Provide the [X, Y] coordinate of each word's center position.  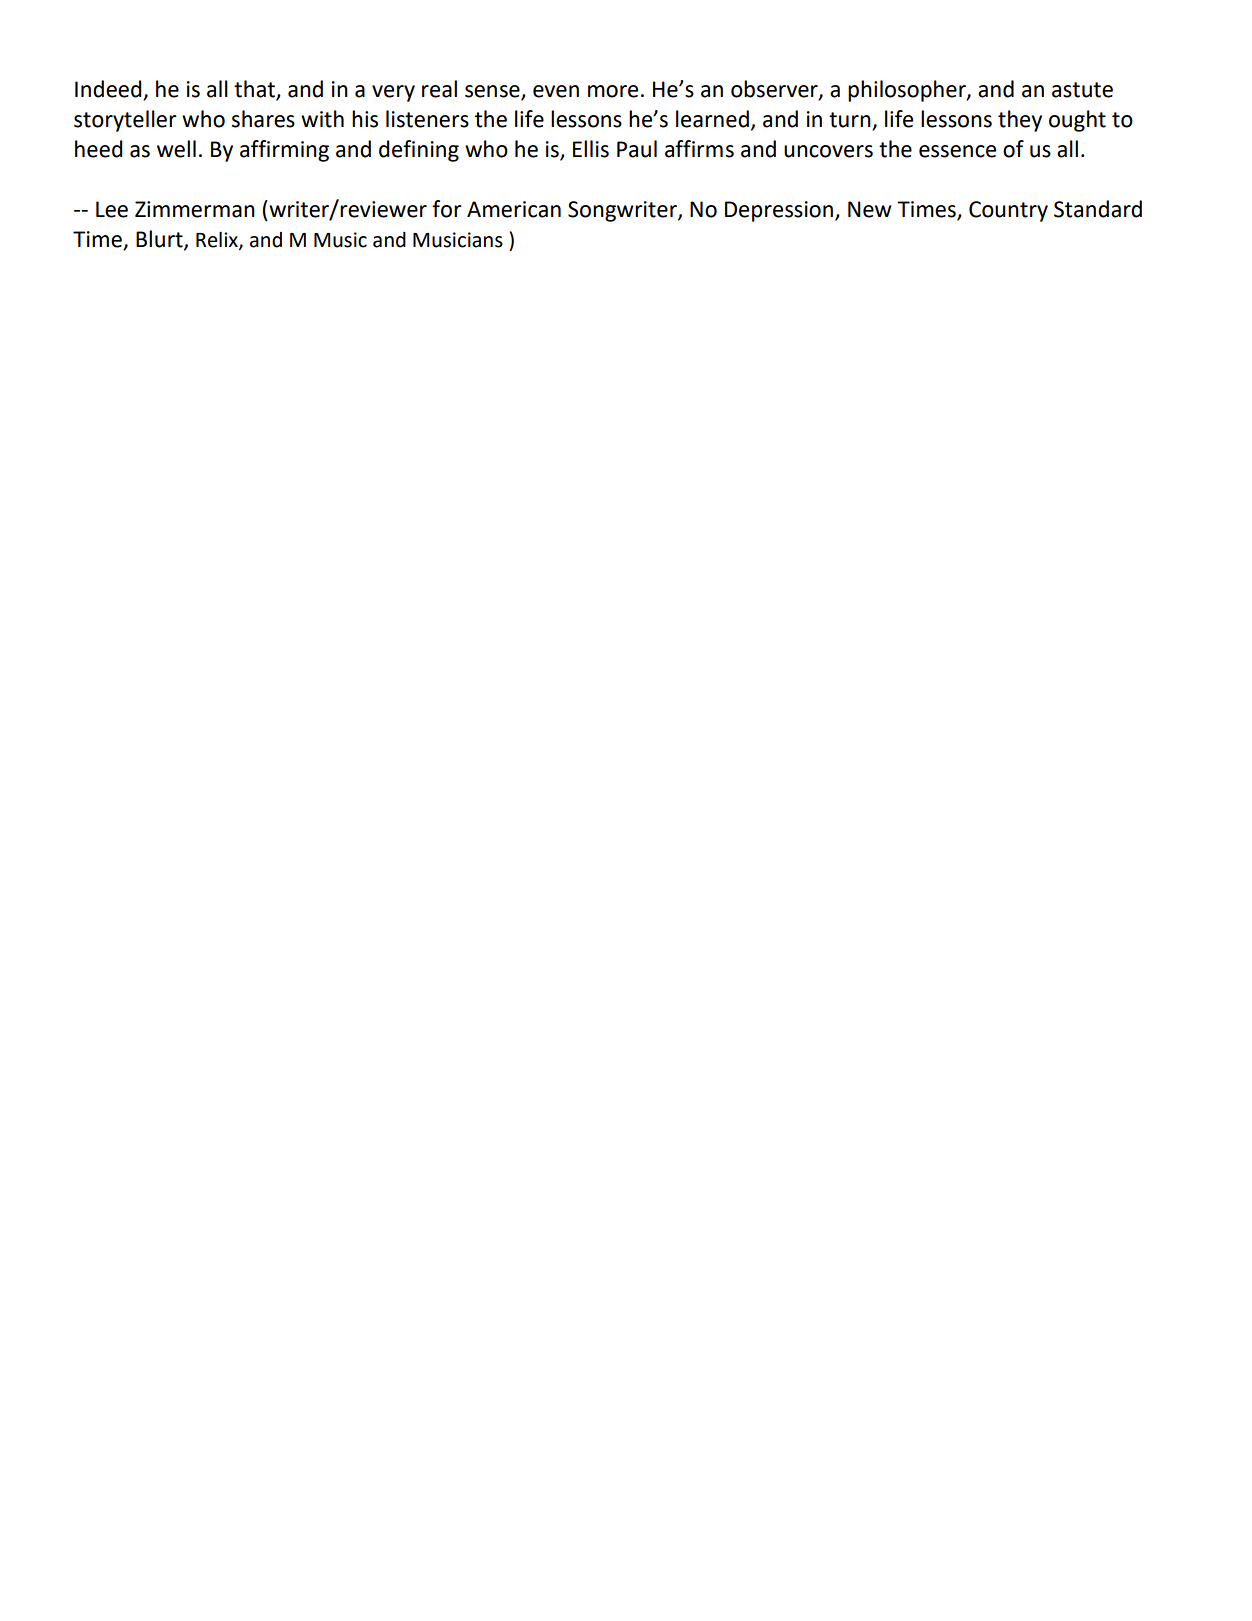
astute [1082, 90]
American [514, 209]
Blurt [160, 240]
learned [712, 119]
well [176, 149]
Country [1008, 211]
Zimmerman [195, 209]
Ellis [591, 149]
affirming [284, 151]
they [1020, 121]
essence [957, 151]
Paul [637, 149]
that [255, 90]
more [613, 91]
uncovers [828, 151]
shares [263, 119]
